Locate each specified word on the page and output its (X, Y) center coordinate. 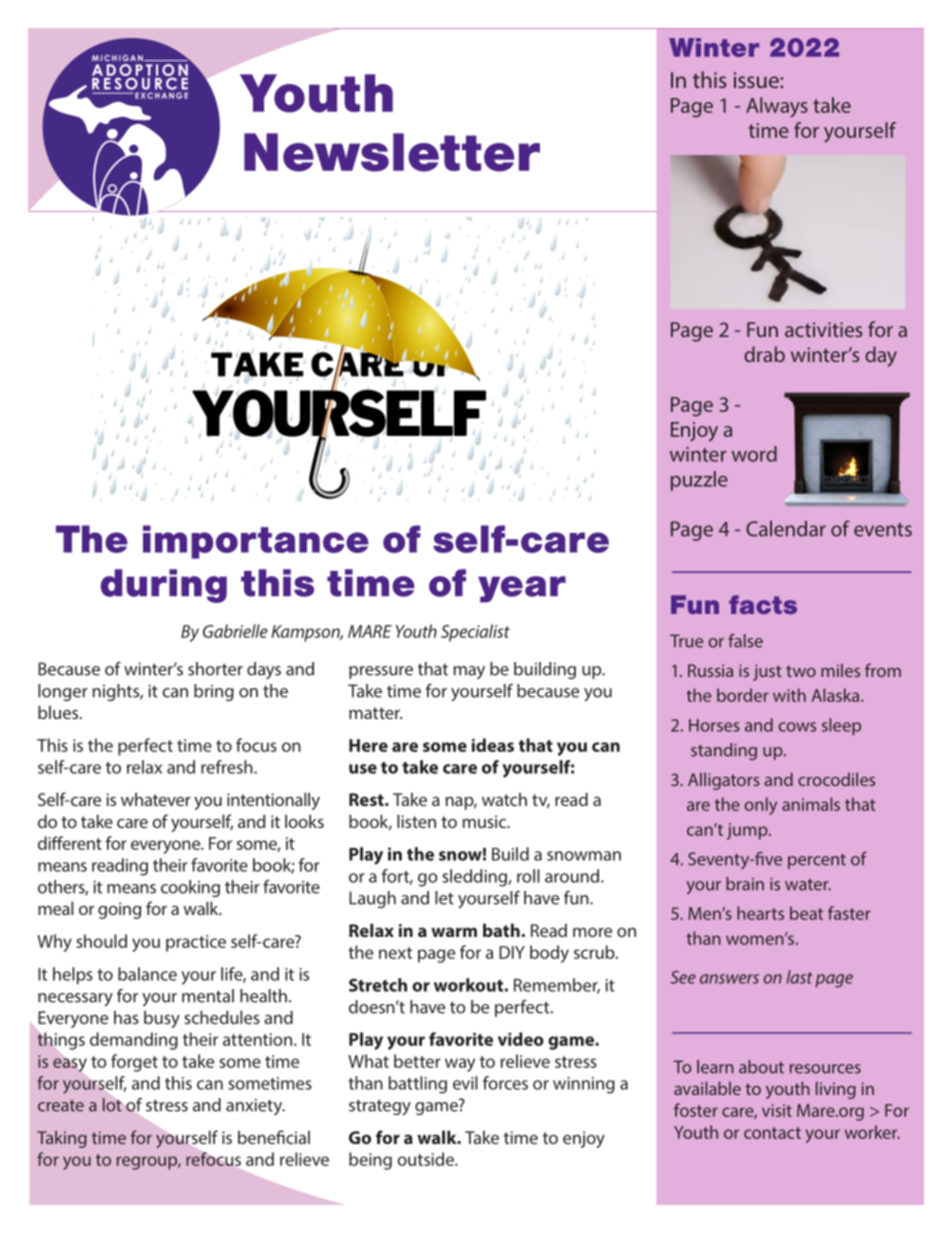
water (808, 885)
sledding (475, 878)
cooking (190, 888)
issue (757, 80)
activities (823, 329)
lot (112, 1105)
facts (763, 604)
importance (256, 542)
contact (772, 1133)
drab (764, 354)
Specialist (475, 633)
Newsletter (392, 152)
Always (777, 107)
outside (426, 1159)
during (164, 586)
